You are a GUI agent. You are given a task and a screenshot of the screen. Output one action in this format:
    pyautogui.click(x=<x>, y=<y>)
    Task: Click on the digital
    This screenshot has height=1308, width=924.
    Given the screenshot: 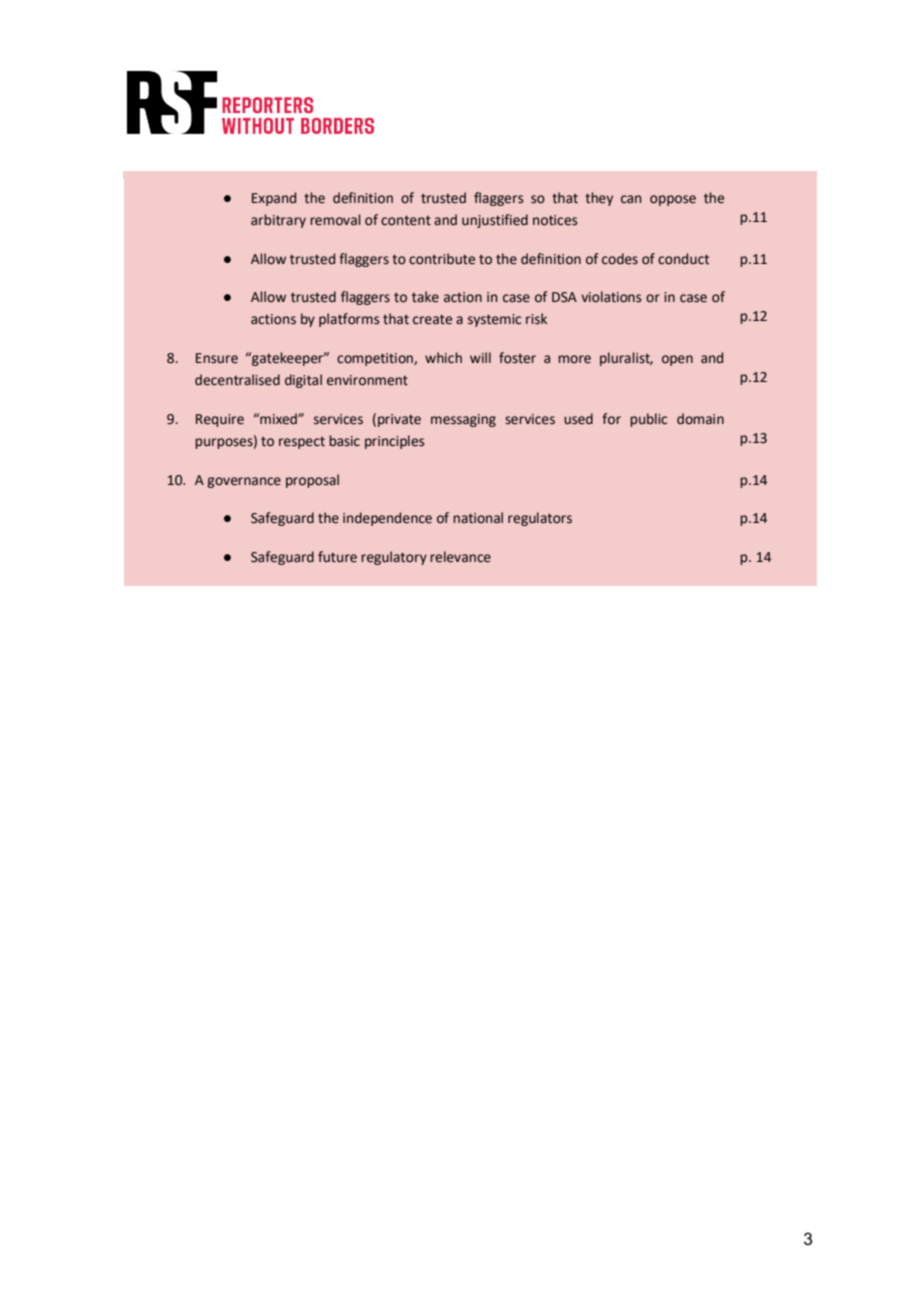 What is the action you would take?
    pyautogui.click(x=303, y=381)
